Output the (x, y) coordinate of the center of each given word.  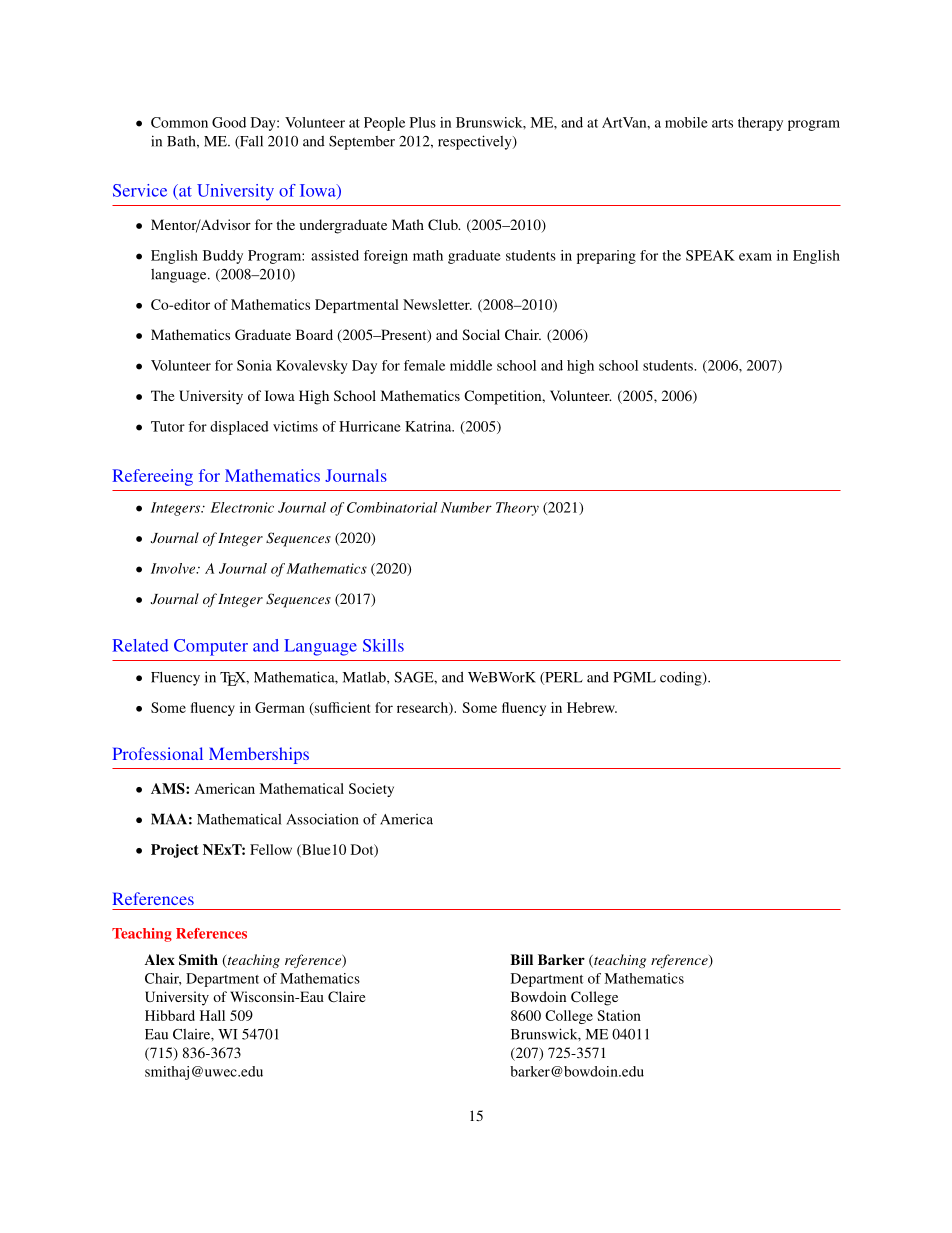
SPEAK (710, 255)
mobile (686, 122)
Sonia (254, 365)
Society (371, 790)
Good (229, 122)
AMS (169, 788)
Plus (423, 122)
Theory (517, 509)
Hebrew (592, 707)
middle (471, 365)
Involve (174, 568)
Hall (212, 1015)
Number (466, 507)
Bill (521, 959)
